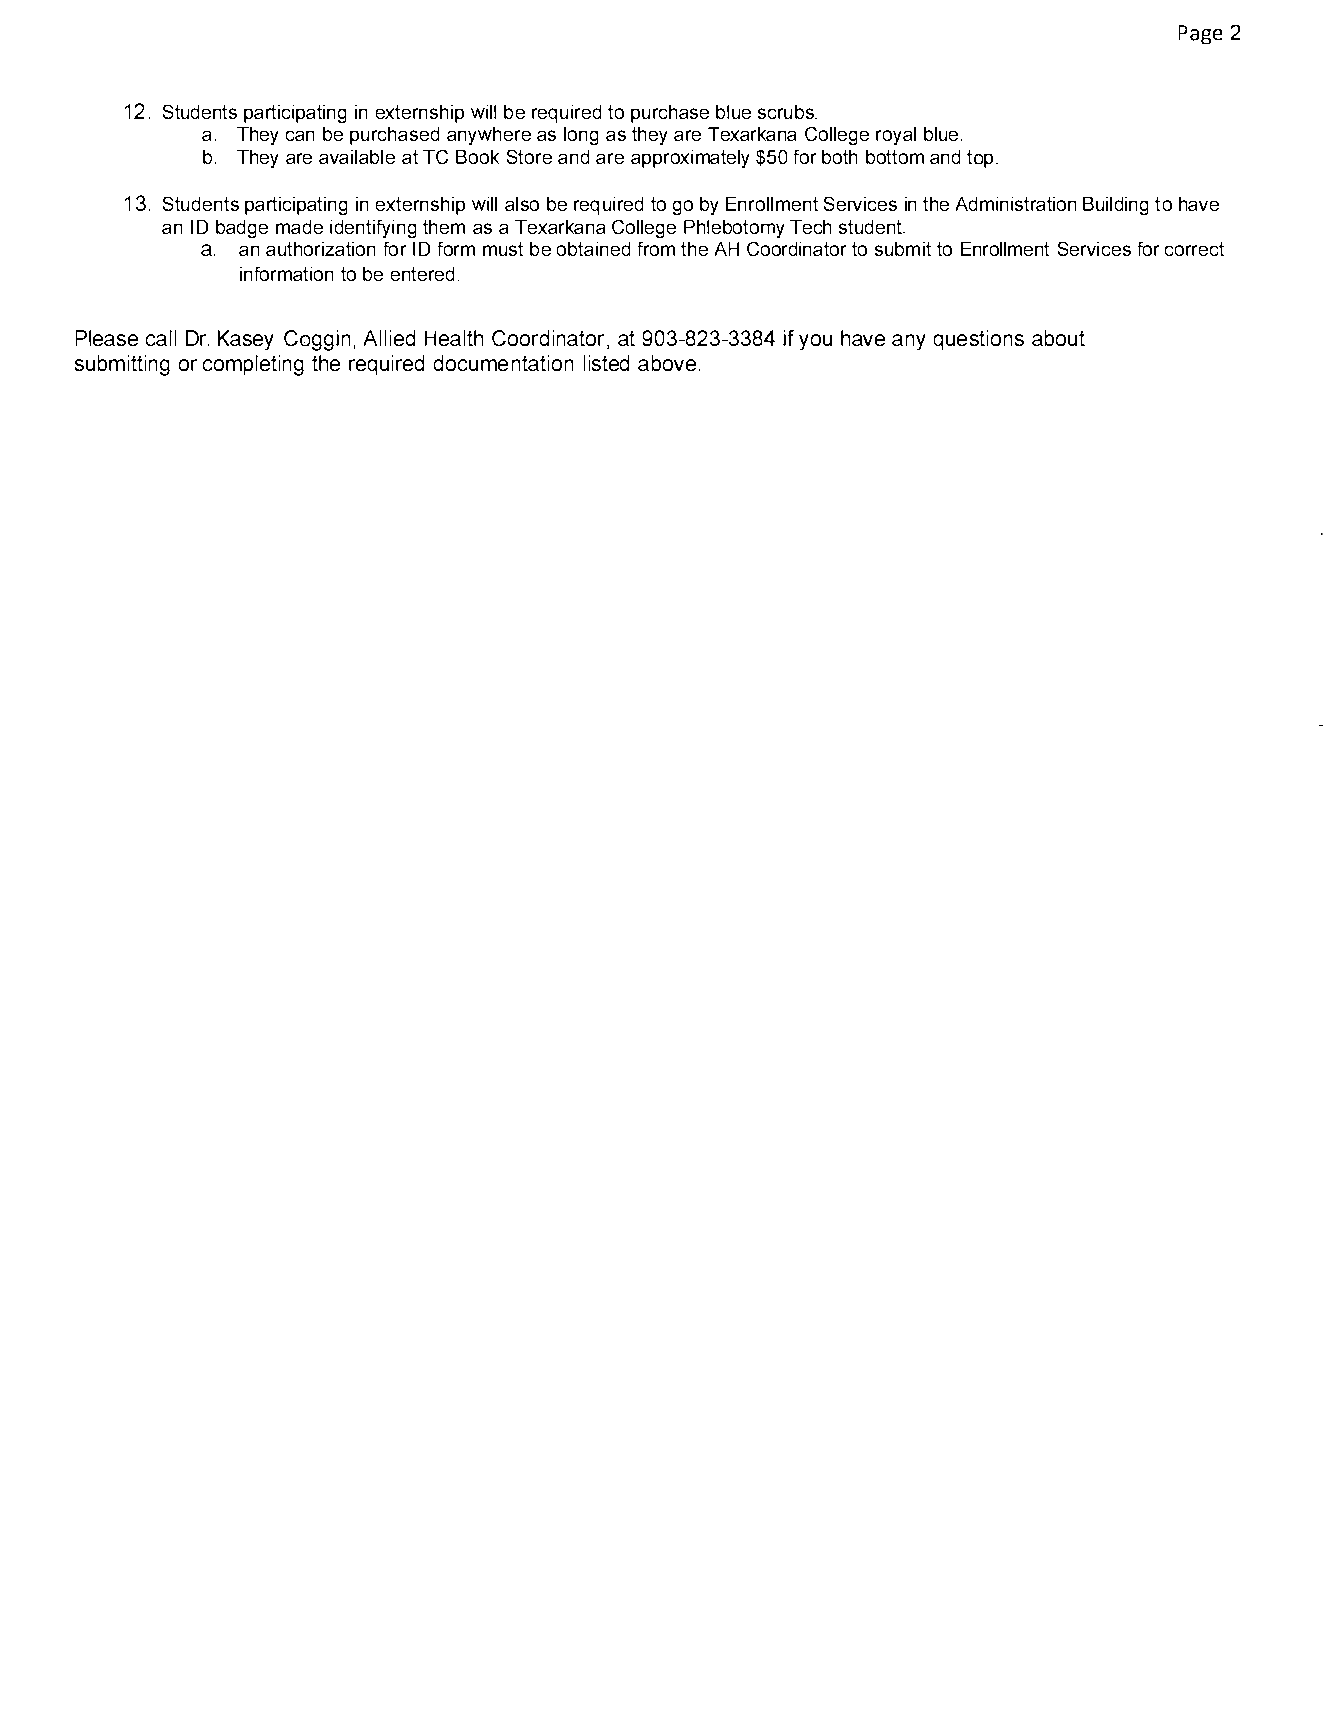 The width and height of the screenshot is (1332, 1723). What do you see at coordinates (1058, 338) in the screenshot?
I see `about` at bounding box center [1058, 338].
